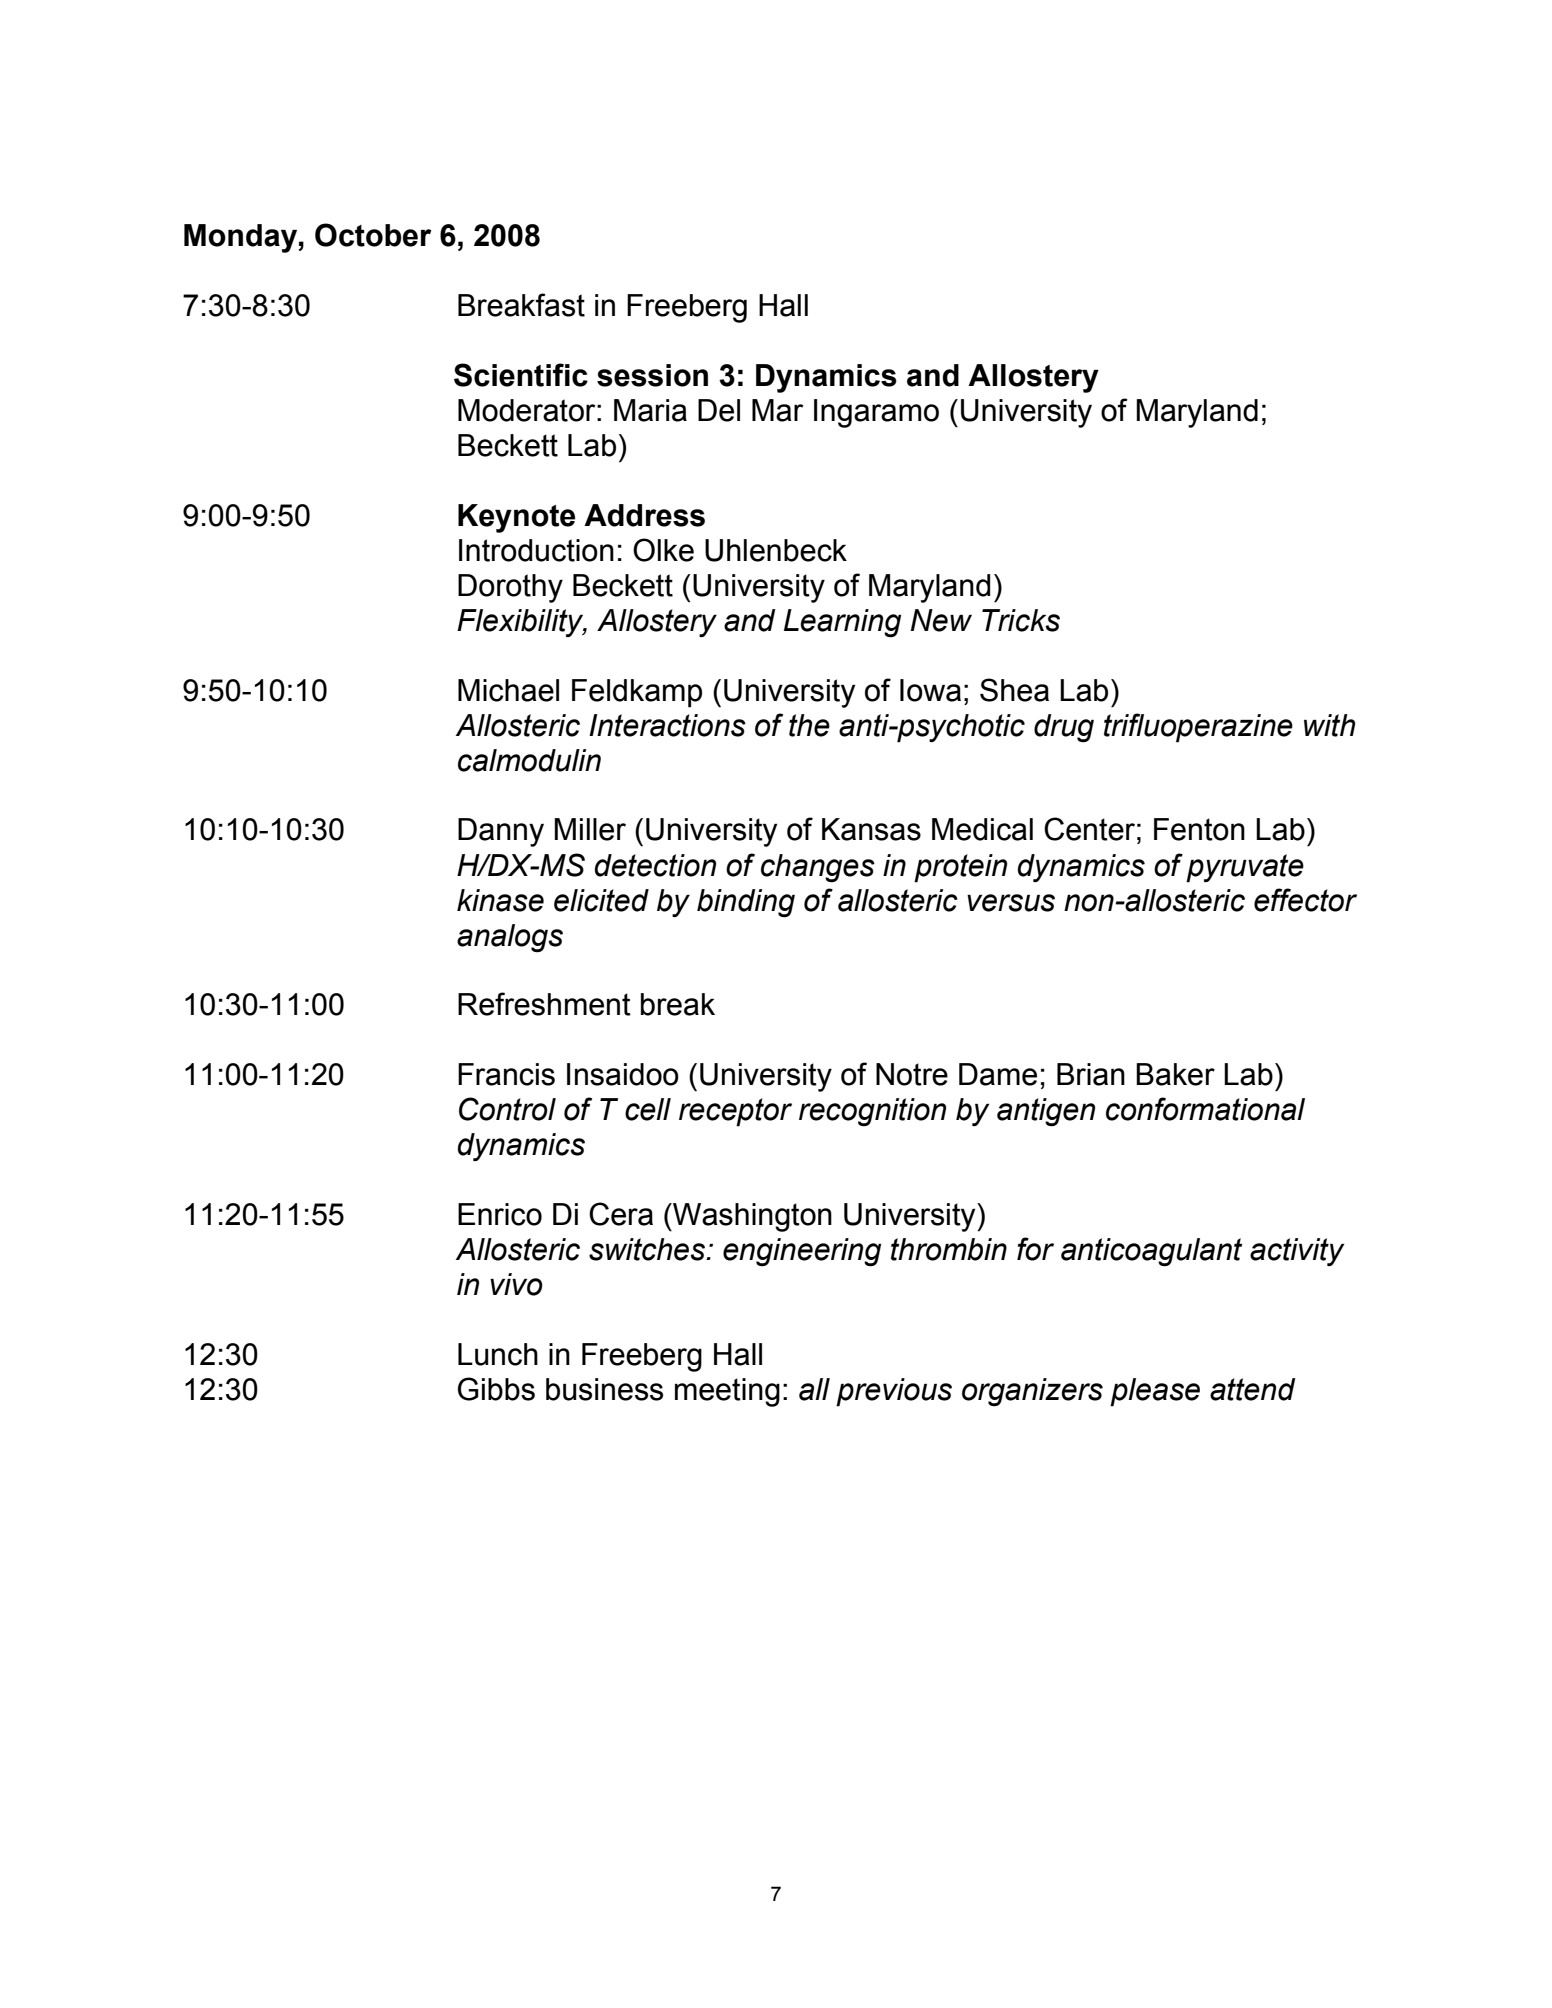 This image has height=2008, width=1552. I want to click on Lunch, so click(498, 1354).
